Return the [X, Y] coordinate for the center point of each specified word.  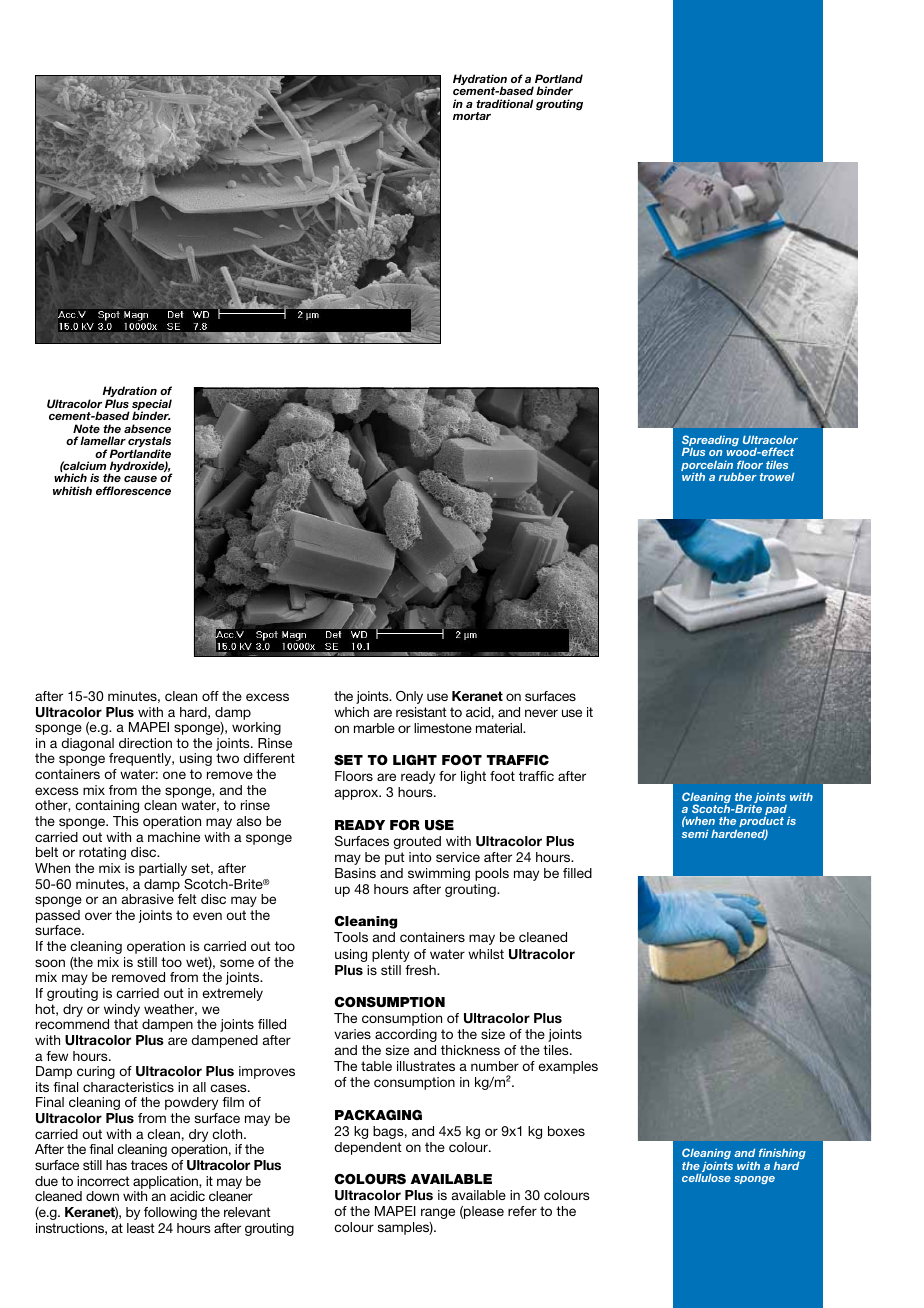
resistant [421, 712]
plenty [391, 955]
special [152, 406]
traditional [504, 103]
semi [695, 834]
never [541, 713]
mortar [472, 116]
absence [147, 428]
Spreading [710, 442]
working [256, 728]
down [102, 1196]
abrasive [148, 899]
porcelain [707, 467]
